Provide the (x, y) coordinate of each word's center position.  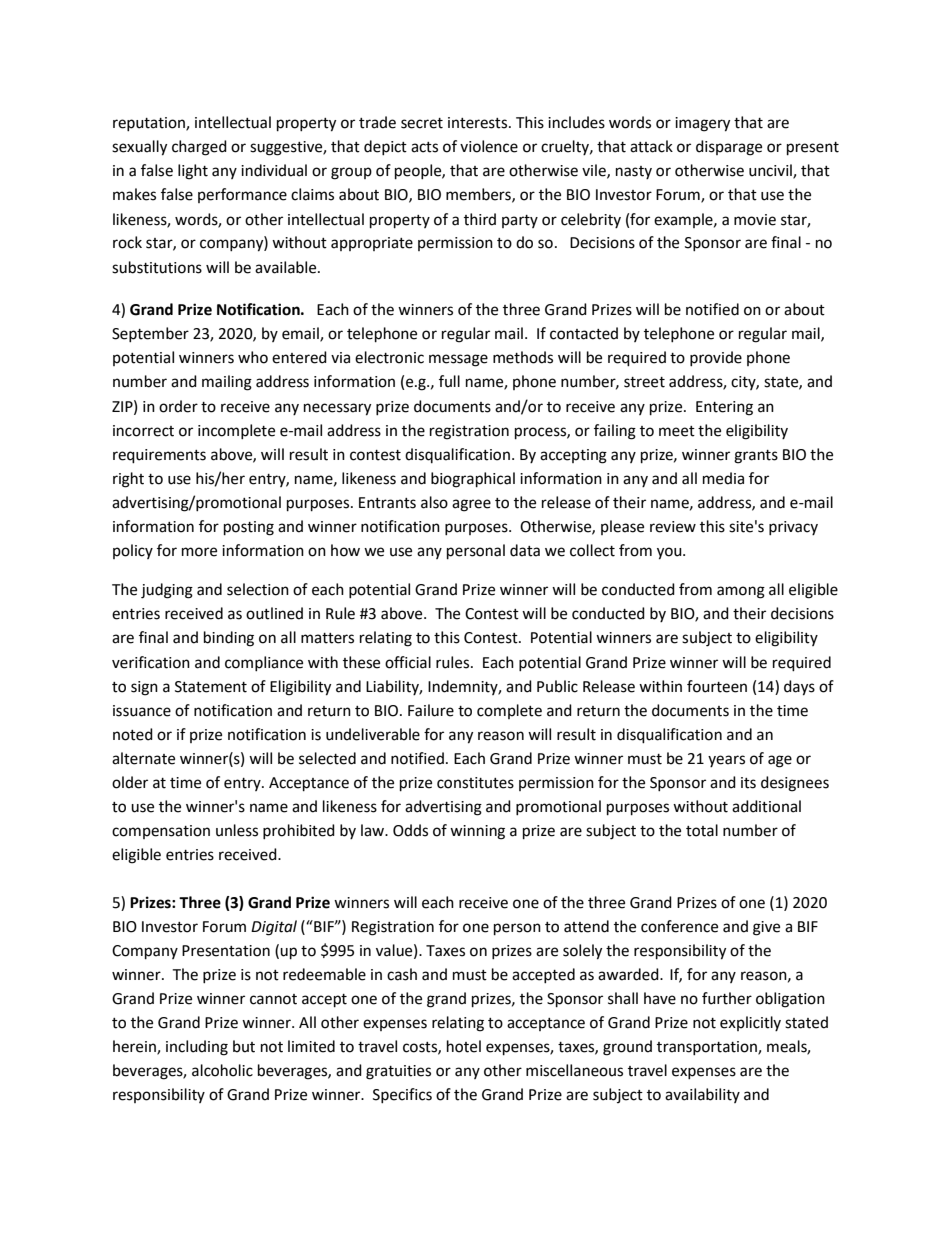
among (741, 592)
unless (237, 830)
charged (199, 148)
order (178, 406)
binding (229, 639)
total (702, 830)
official (408, 662)
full (449, 381)
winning (477, 832)
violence (489, 146)
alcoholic (222, 1070)
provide (716, 358)
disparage (729, 148)
